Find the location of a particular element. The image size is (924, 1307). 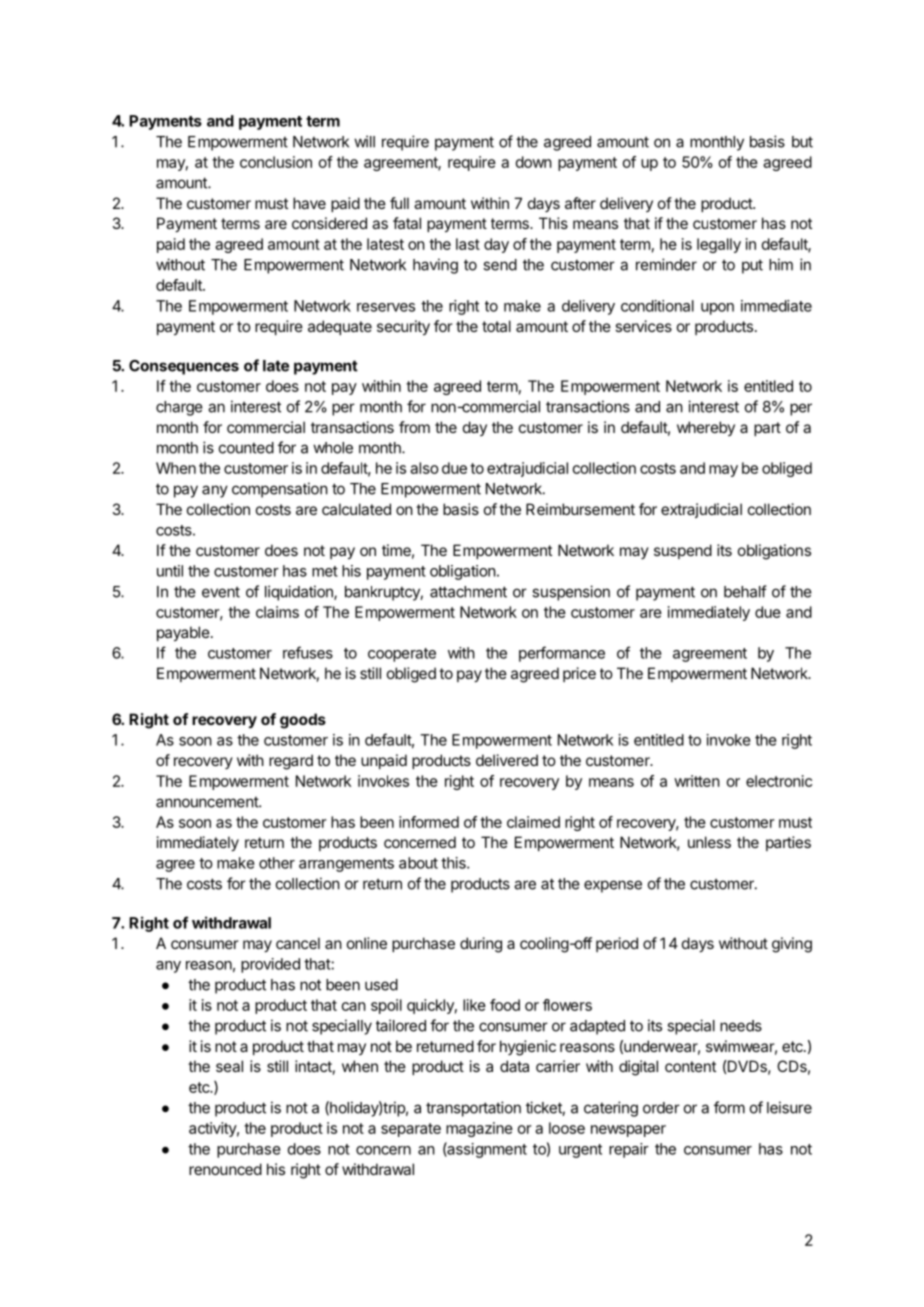

event is located at coordinates (221, 592).
